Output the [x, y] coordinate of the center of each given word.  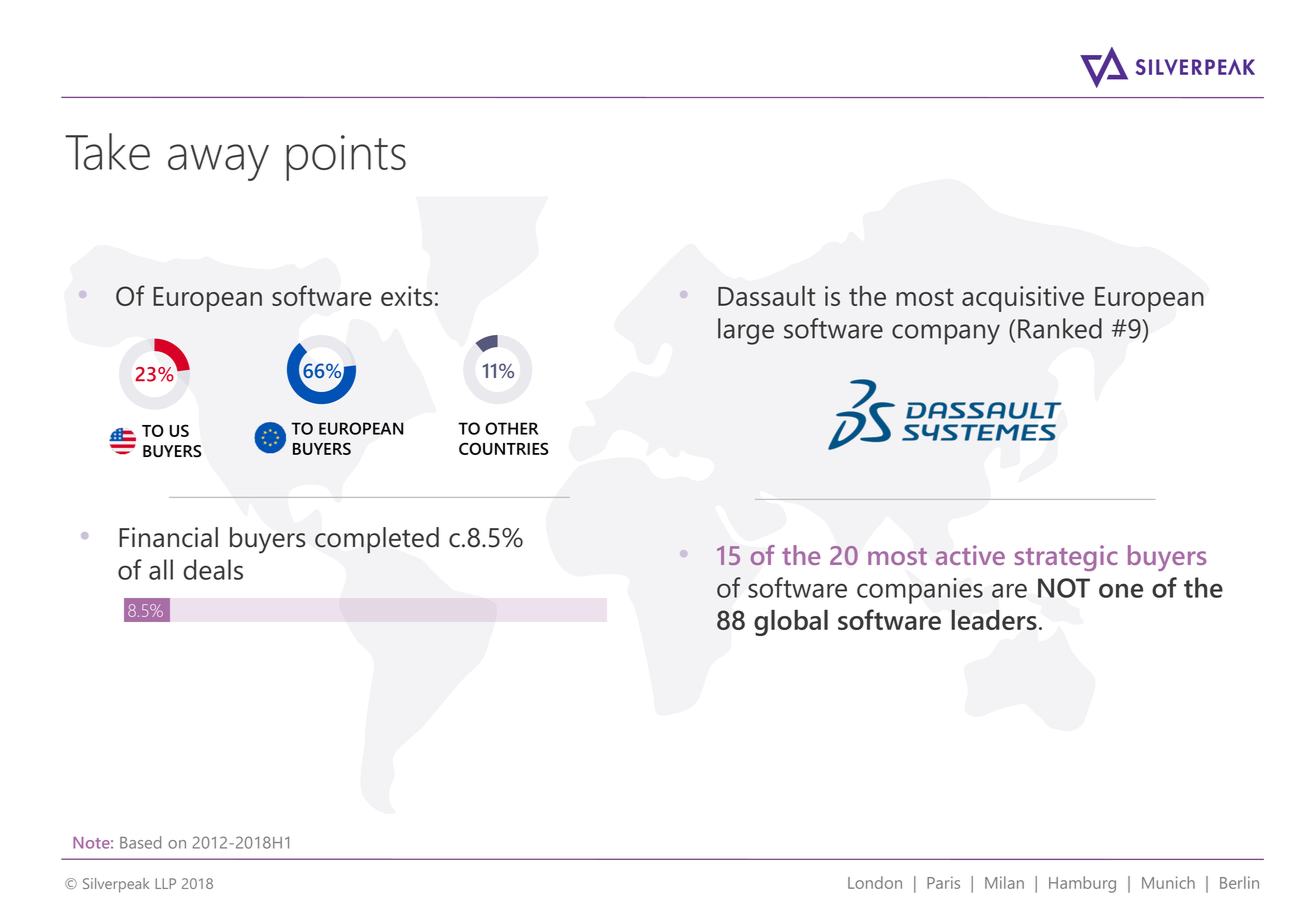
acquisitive [1023, 299]
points [346, 158]
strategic [1066, 558]
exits [407, 296]
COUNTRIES [504, 448]
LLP [165, 883]
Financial [168, 537]
